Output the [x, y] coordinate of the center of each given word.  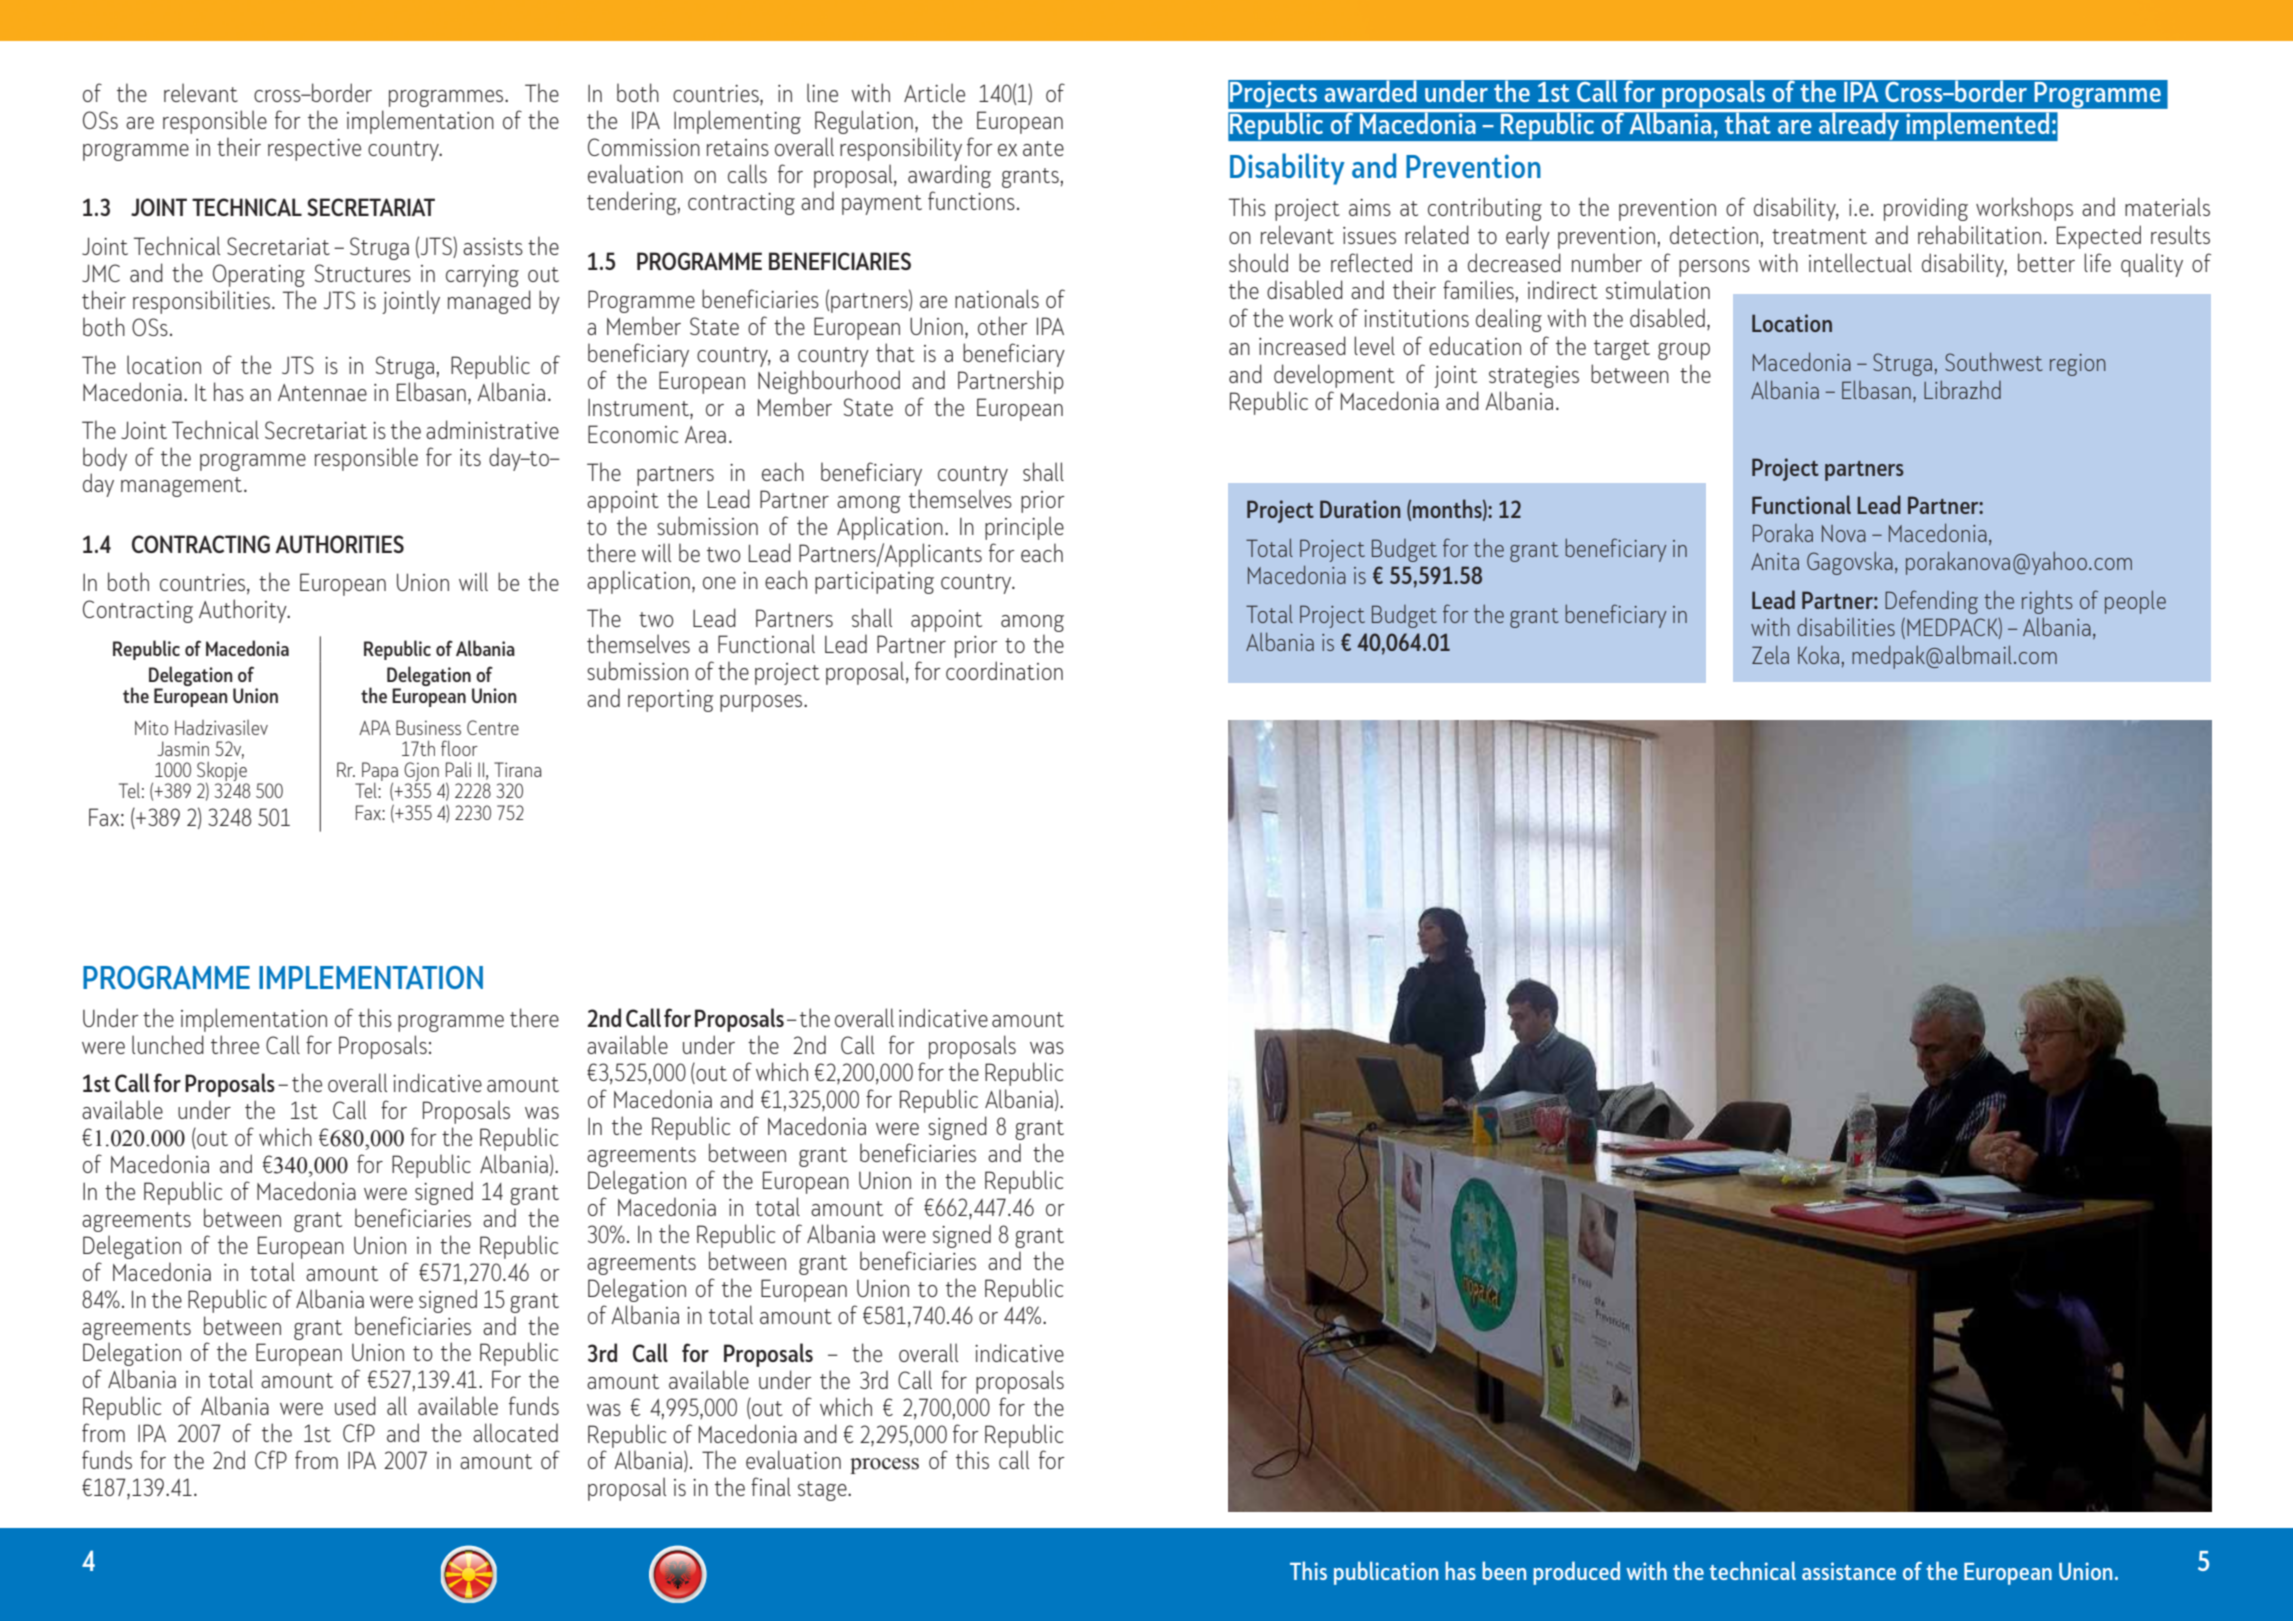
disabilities [1846, 627]
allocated [515, 1432]
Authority [244, 611]
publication [1386, 1573]
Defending [1931, 602]
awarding [949, 176]
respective [314, 150]
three [235, 1044]
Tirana [517, 769]
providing [1926, 209]
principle [1024, 528]
